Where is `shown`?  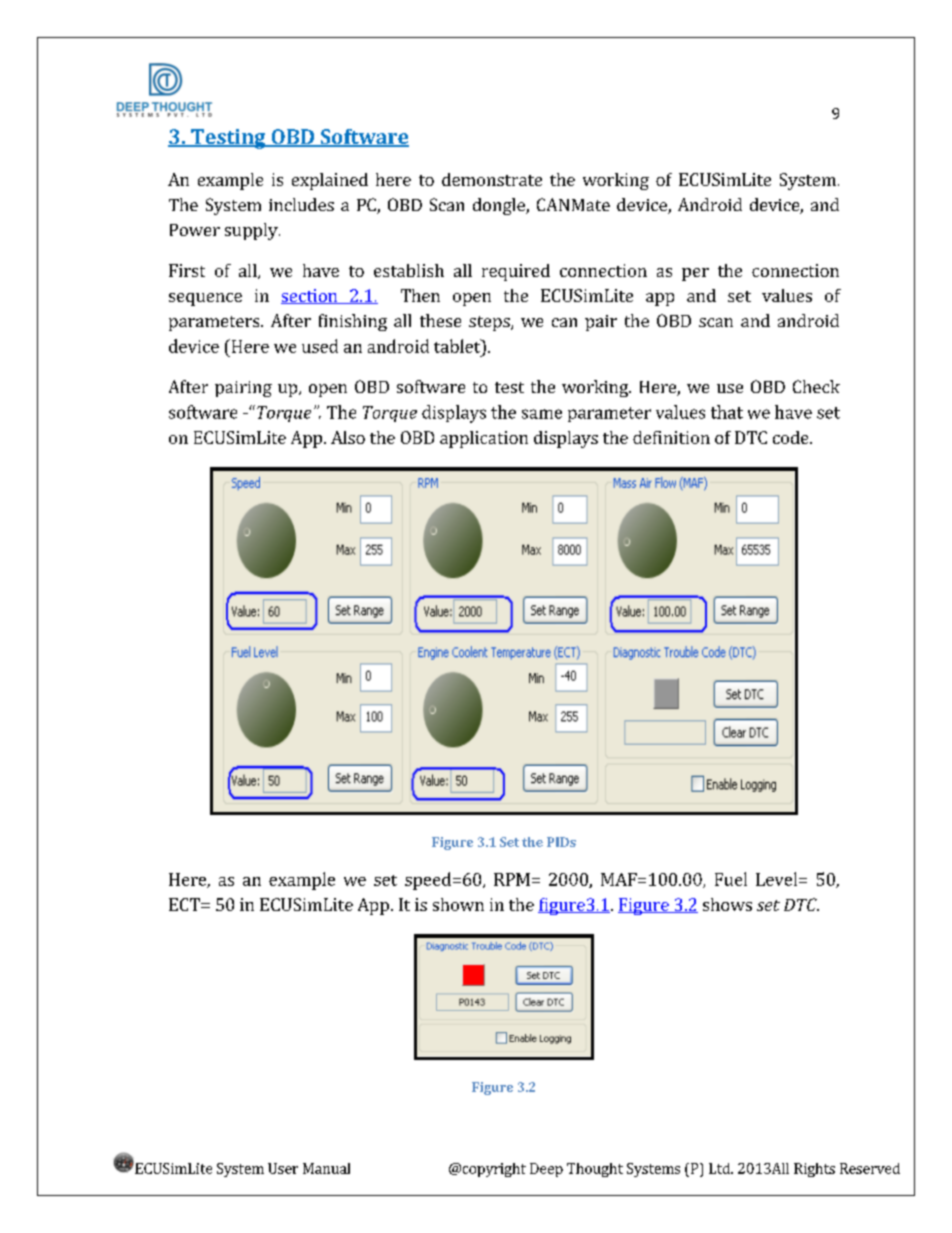 shown is located at coordinates (458, 904).
